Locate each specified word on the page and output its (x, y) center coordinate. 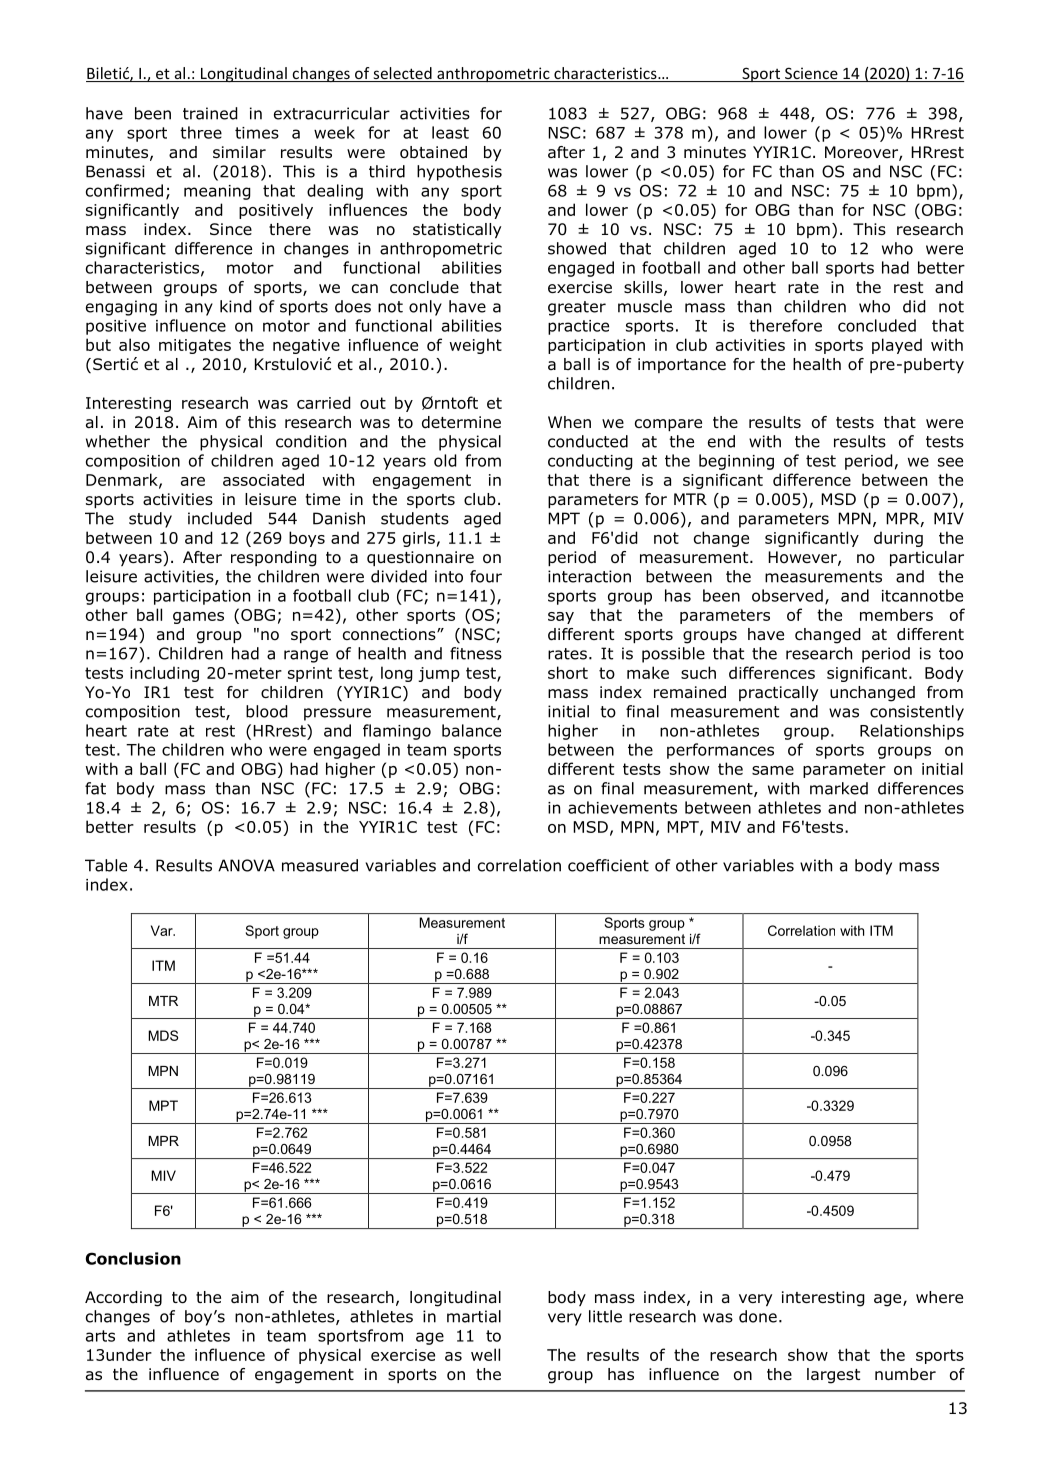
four (486, 576)
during (898, 539)
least (450, 132)
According (123, 1299)
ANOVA (246, 865)
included (220, 518)
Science (811, 74)
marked (839, 788)
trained (210, 113)
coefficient (608, 865)
